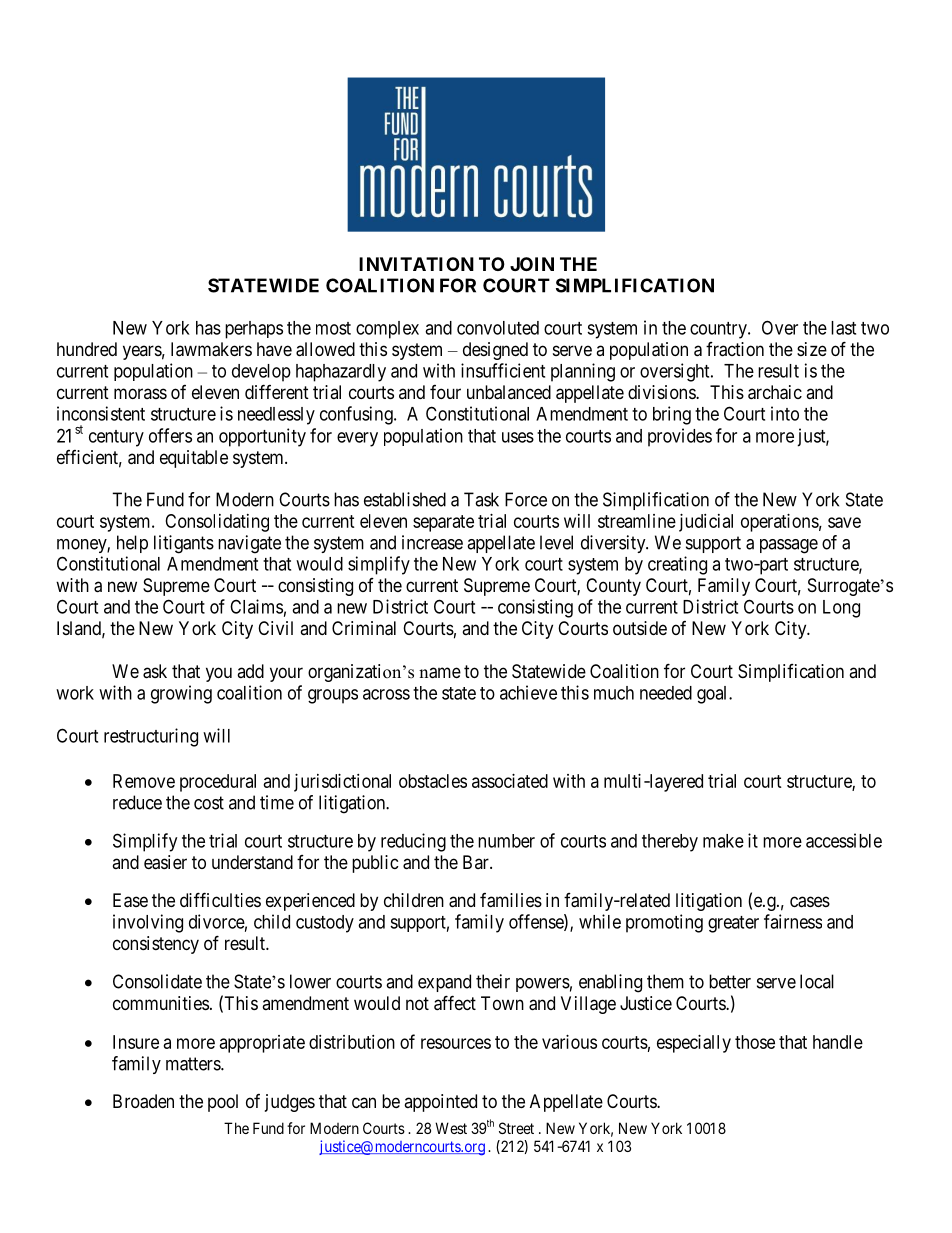 The image size is (952, 1233). I want to click on appointed, so click(440, 1103).
